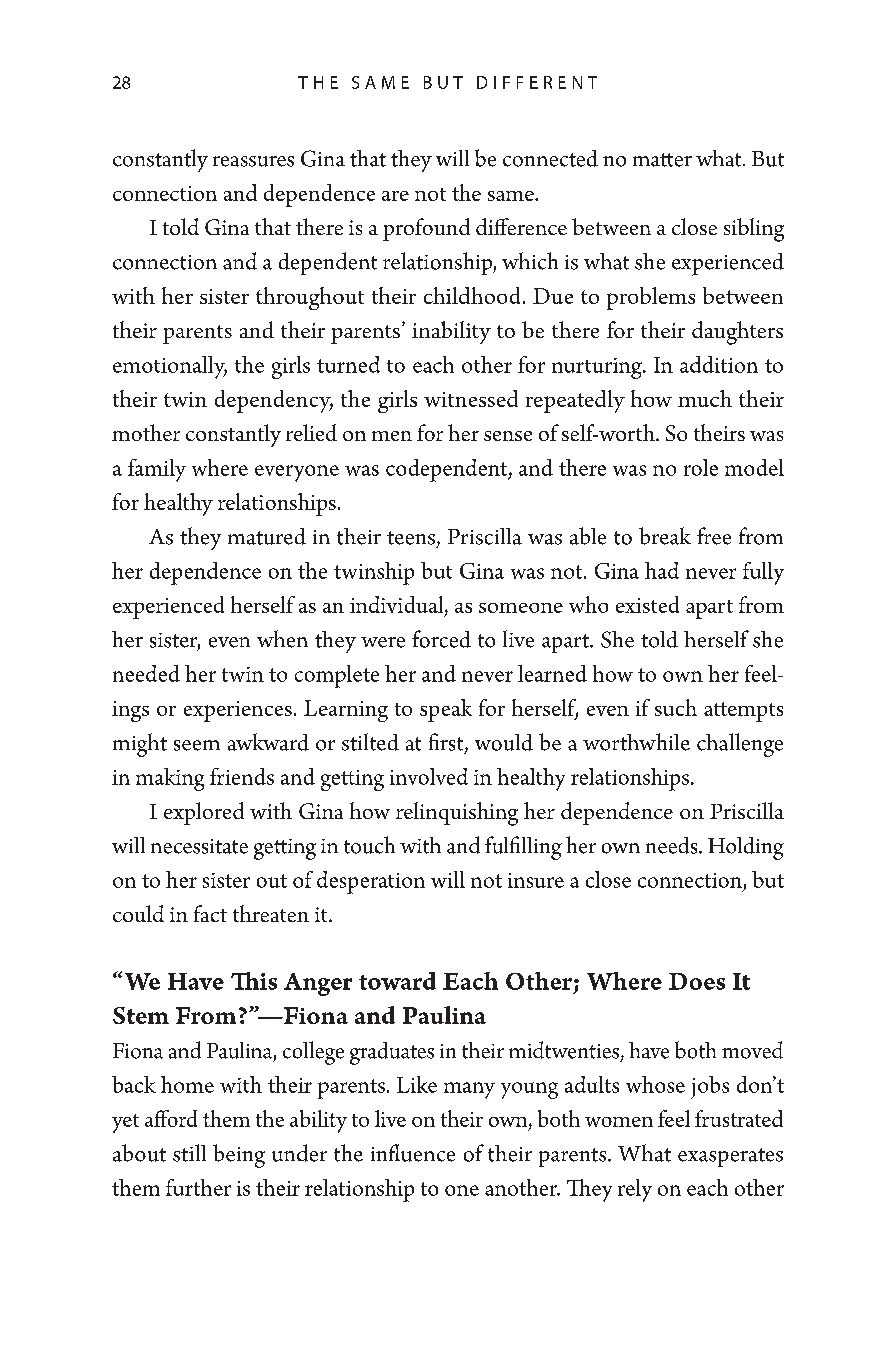  I want to click on family, so click(157, 470).
